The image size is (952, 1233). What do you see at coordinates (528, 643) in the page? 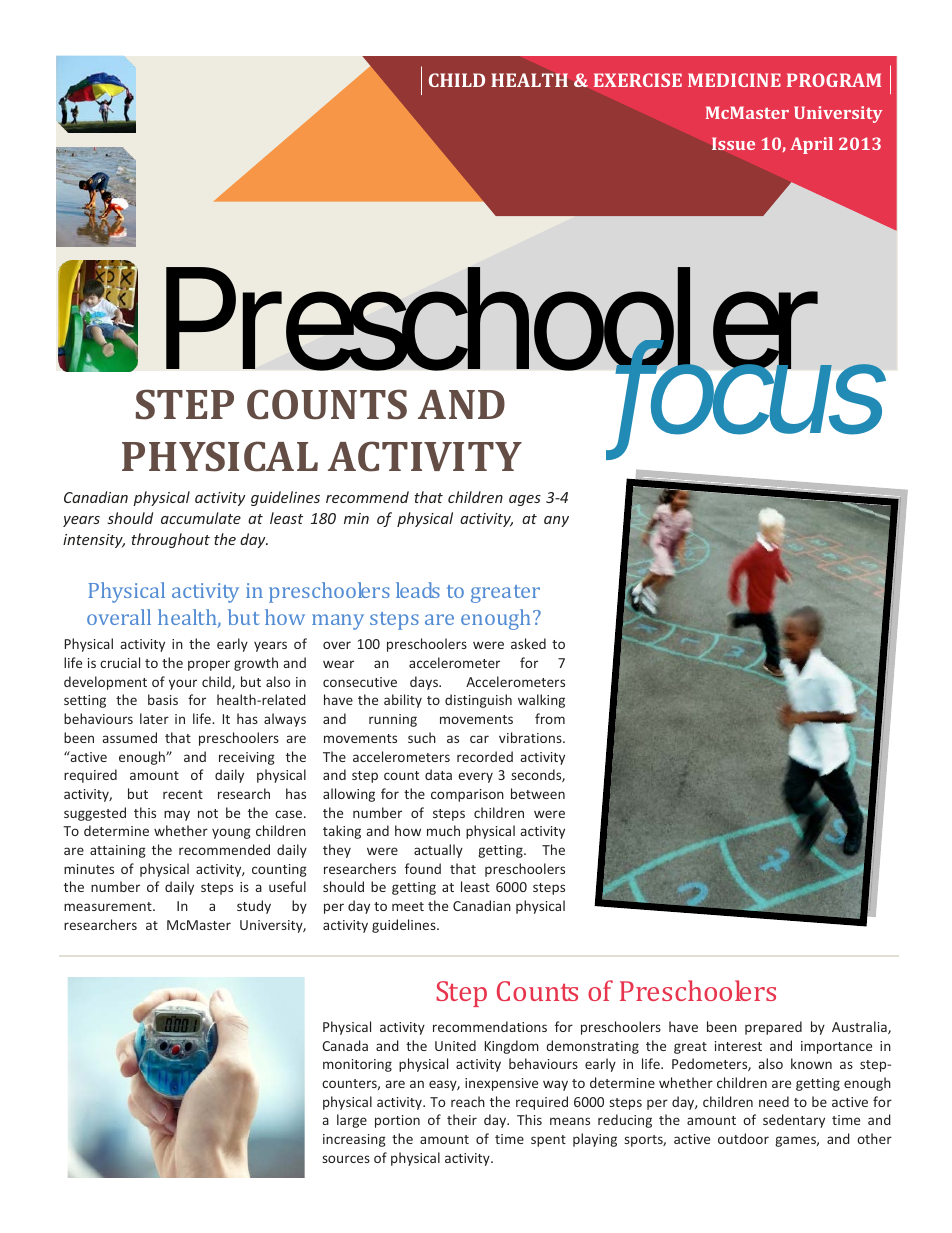
I see `asked` at bounding box center [528, 643].
